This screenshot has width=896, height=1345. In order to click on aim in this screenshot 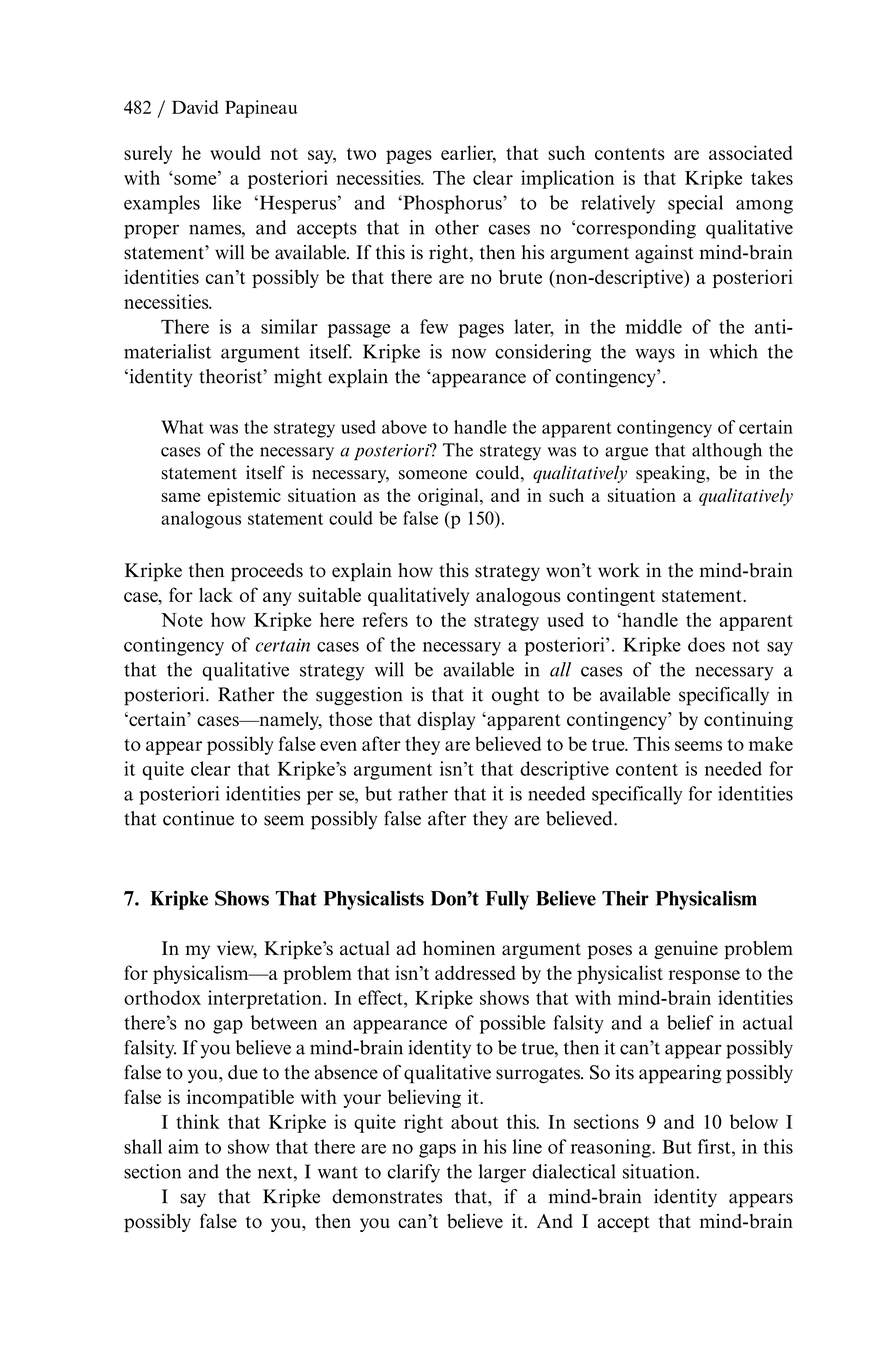, I will do `click(183, 1146)`.
